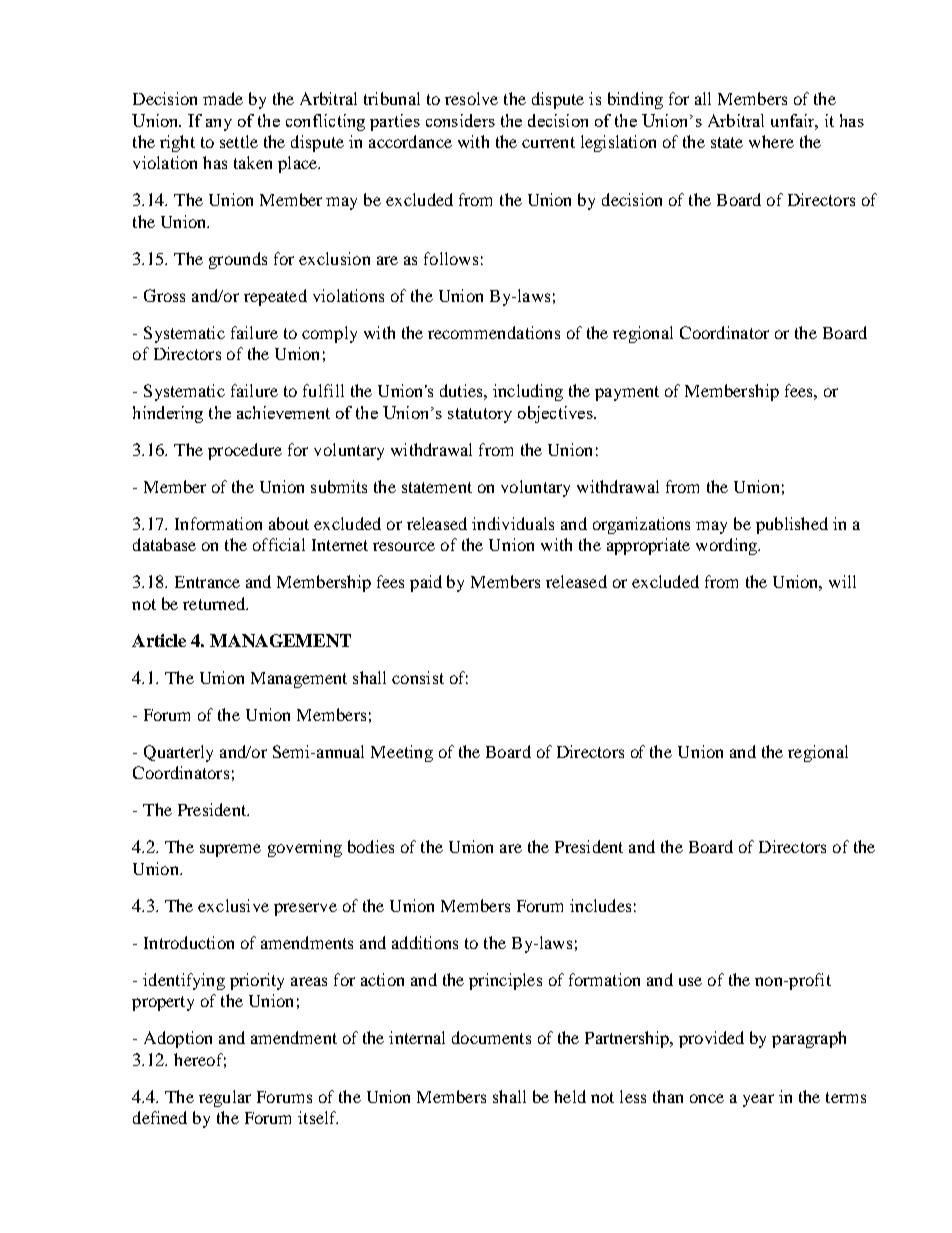  Describe the element at coordinates (513, 523) in the screenshot. I see `individuals` at that location.
